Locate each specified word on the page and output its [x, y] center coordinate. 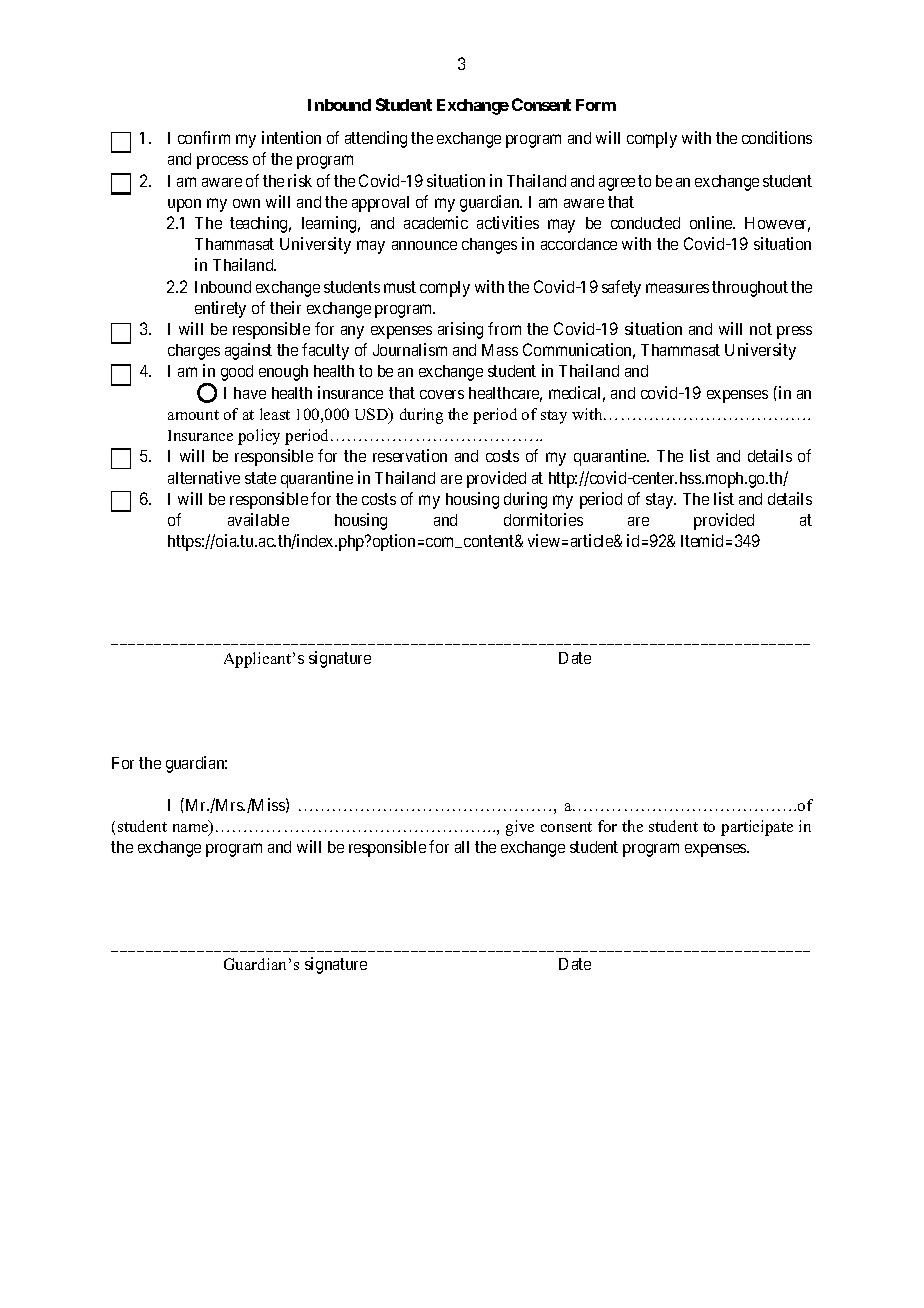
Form [596, 105]
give [520, 828]
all [462, 847]
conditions [777, 137]
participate [757, 828]
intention [291, 137]
